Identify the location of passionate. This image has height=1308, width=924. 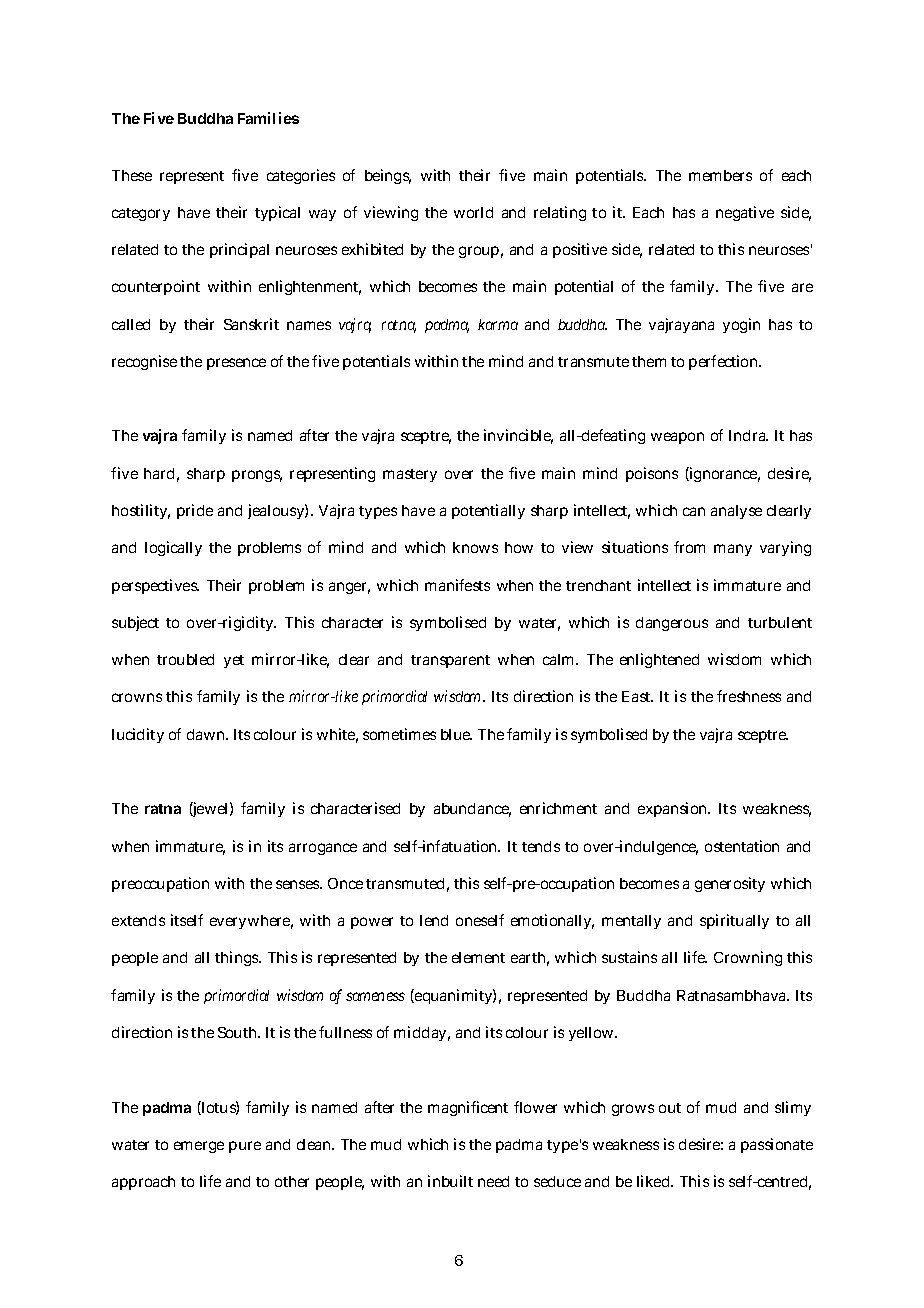
(777, 1145).
